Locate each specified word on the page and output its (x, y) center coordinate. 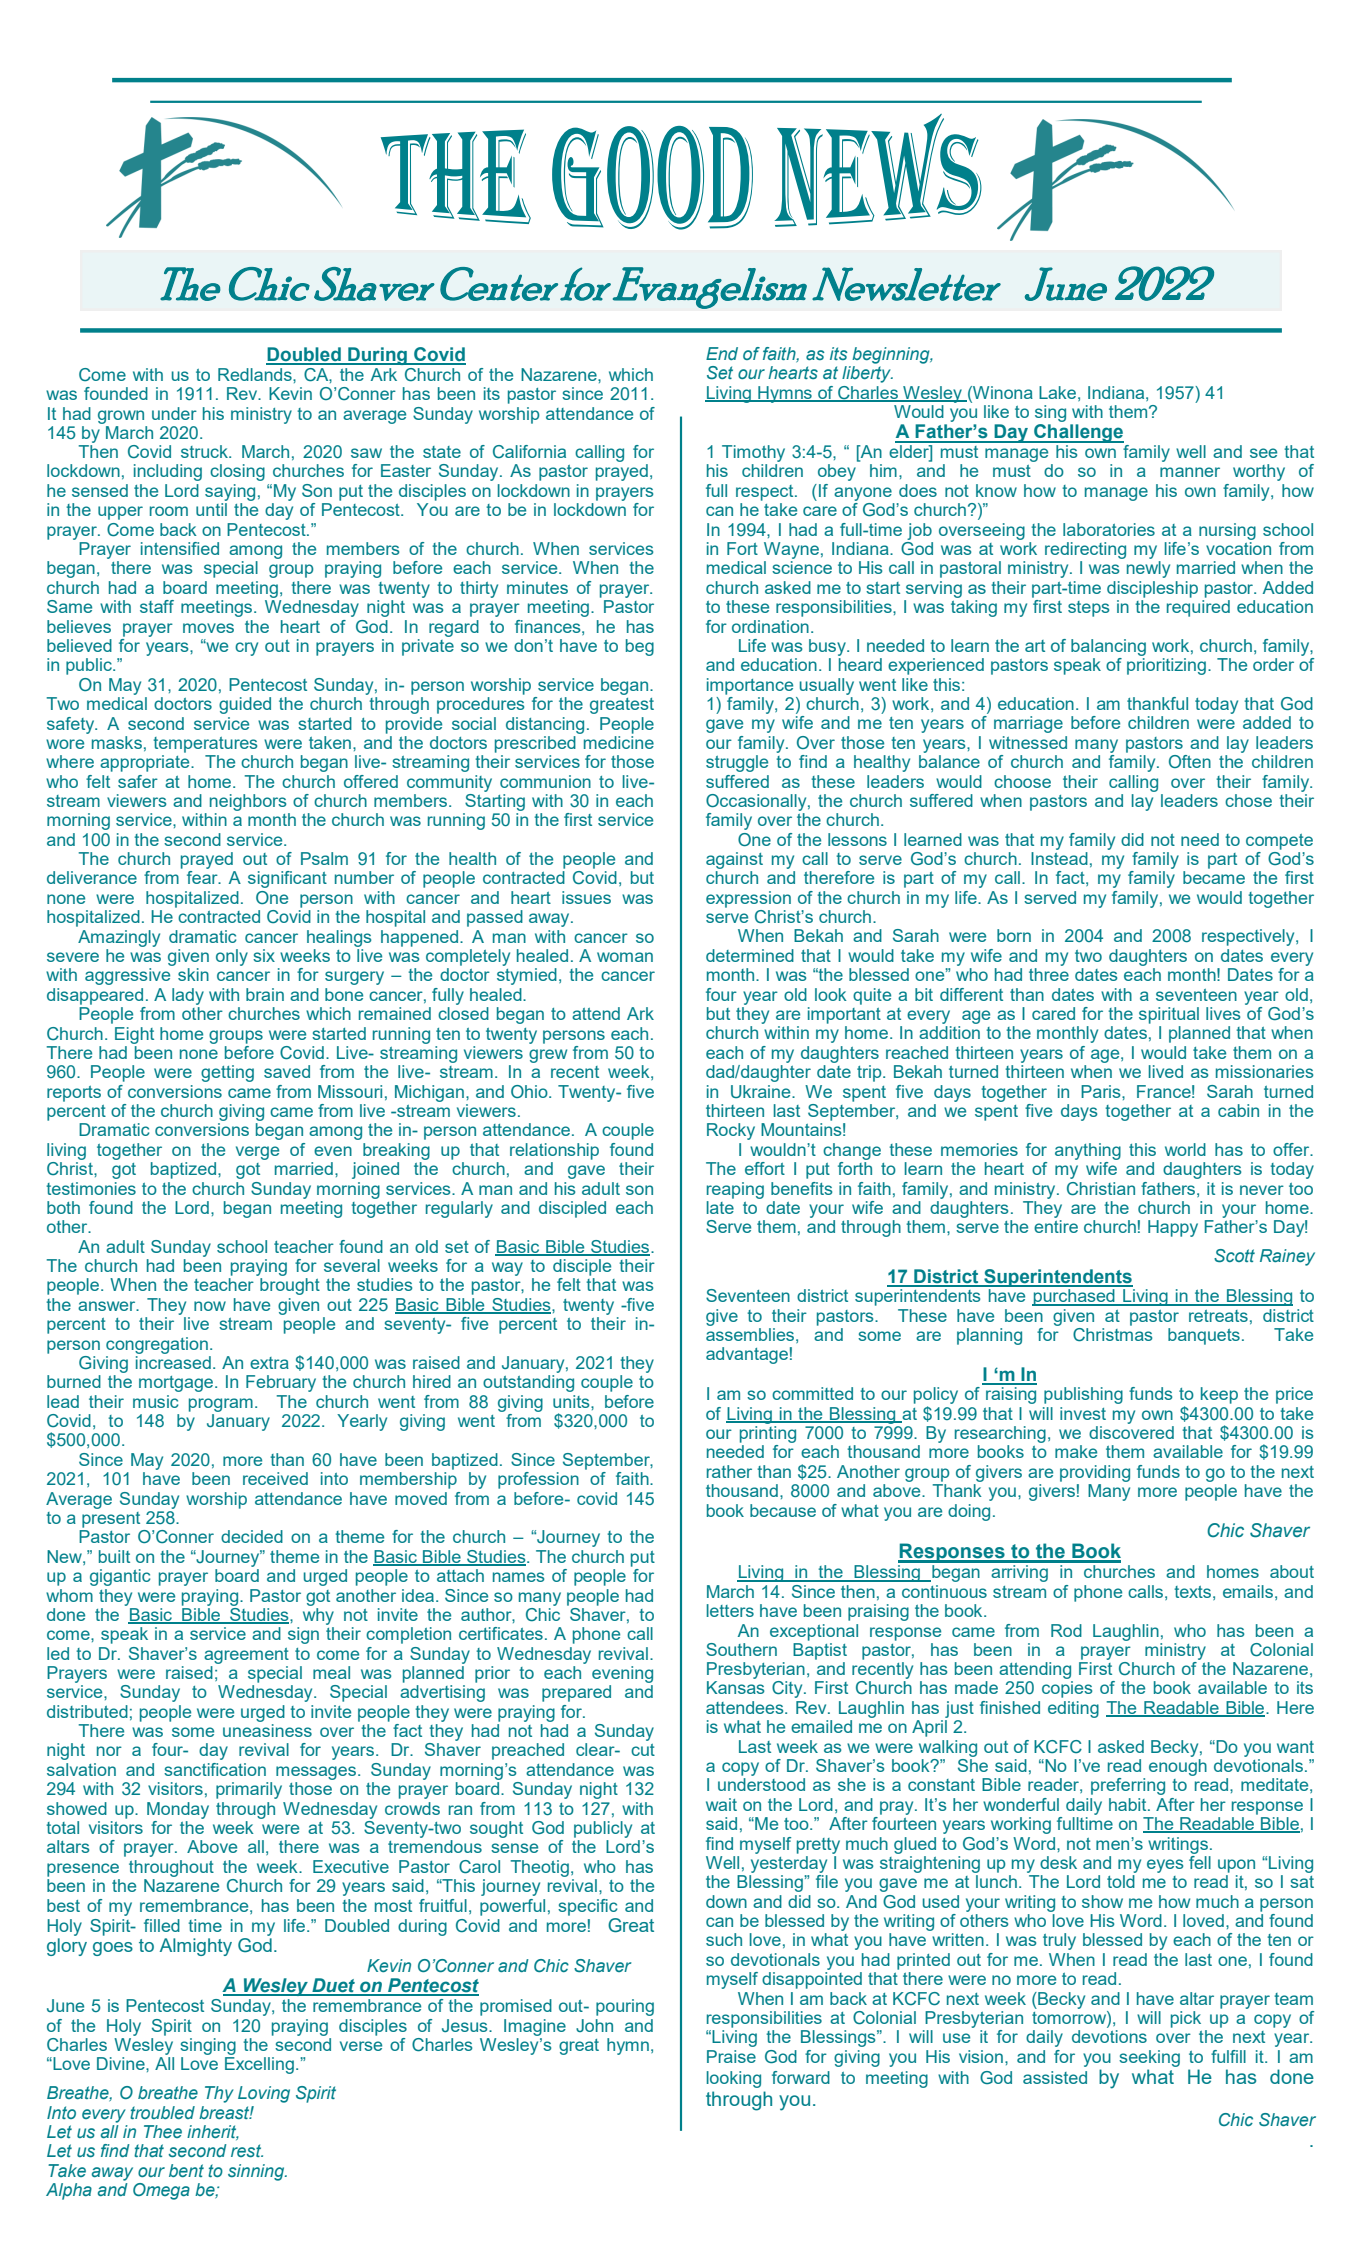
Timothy (753, 453)
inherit (213, 2132)
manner (1190, 472)
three (1049, 974)
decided (252, 1536)
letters (730, 1610)
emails (1248, 1591)
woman (625, 957)
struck (205, 451)
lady (188, 996)
